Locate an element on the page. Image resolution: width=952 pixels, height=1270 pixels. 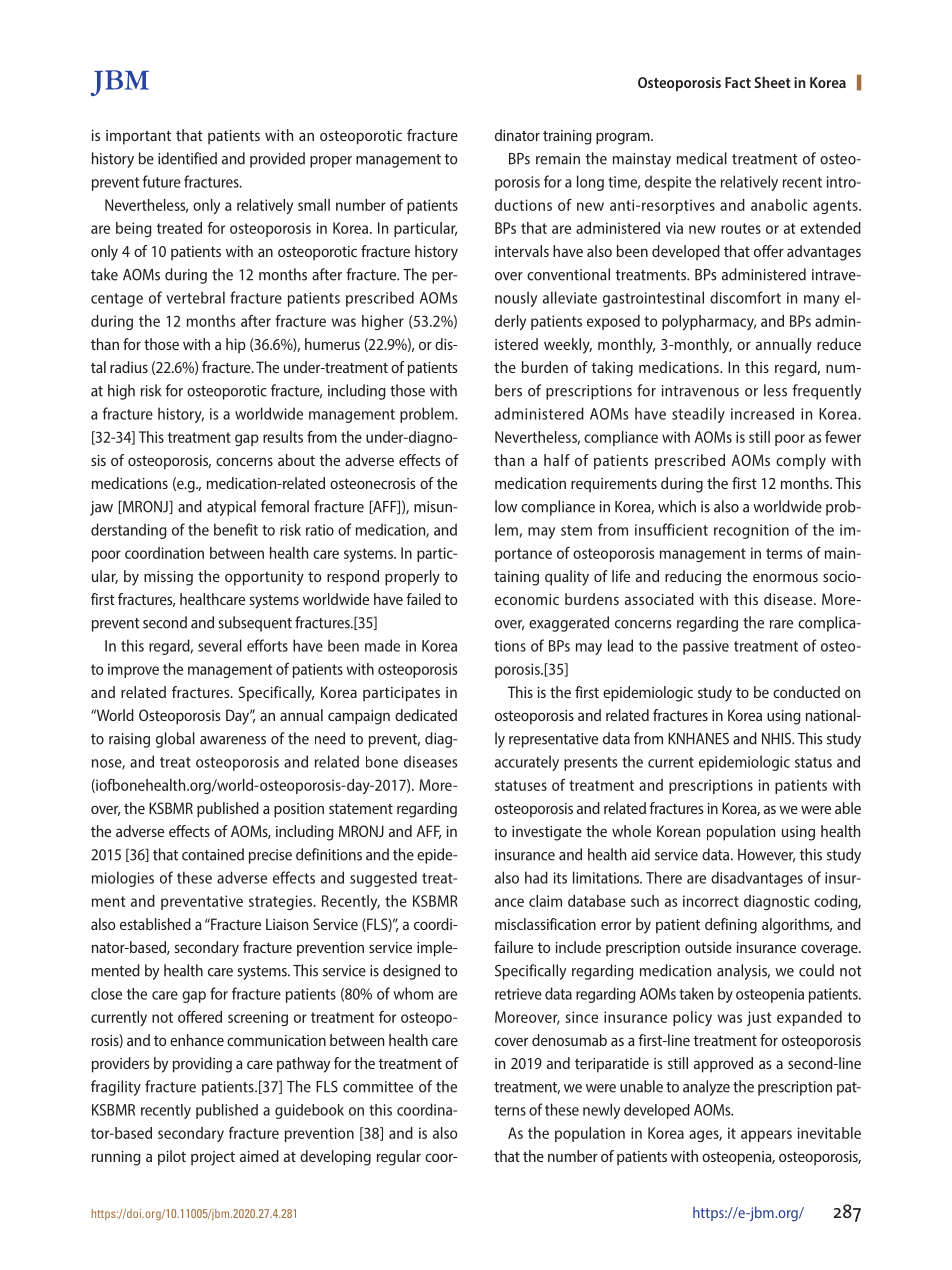
rare is located at coordinates (781, 624).
